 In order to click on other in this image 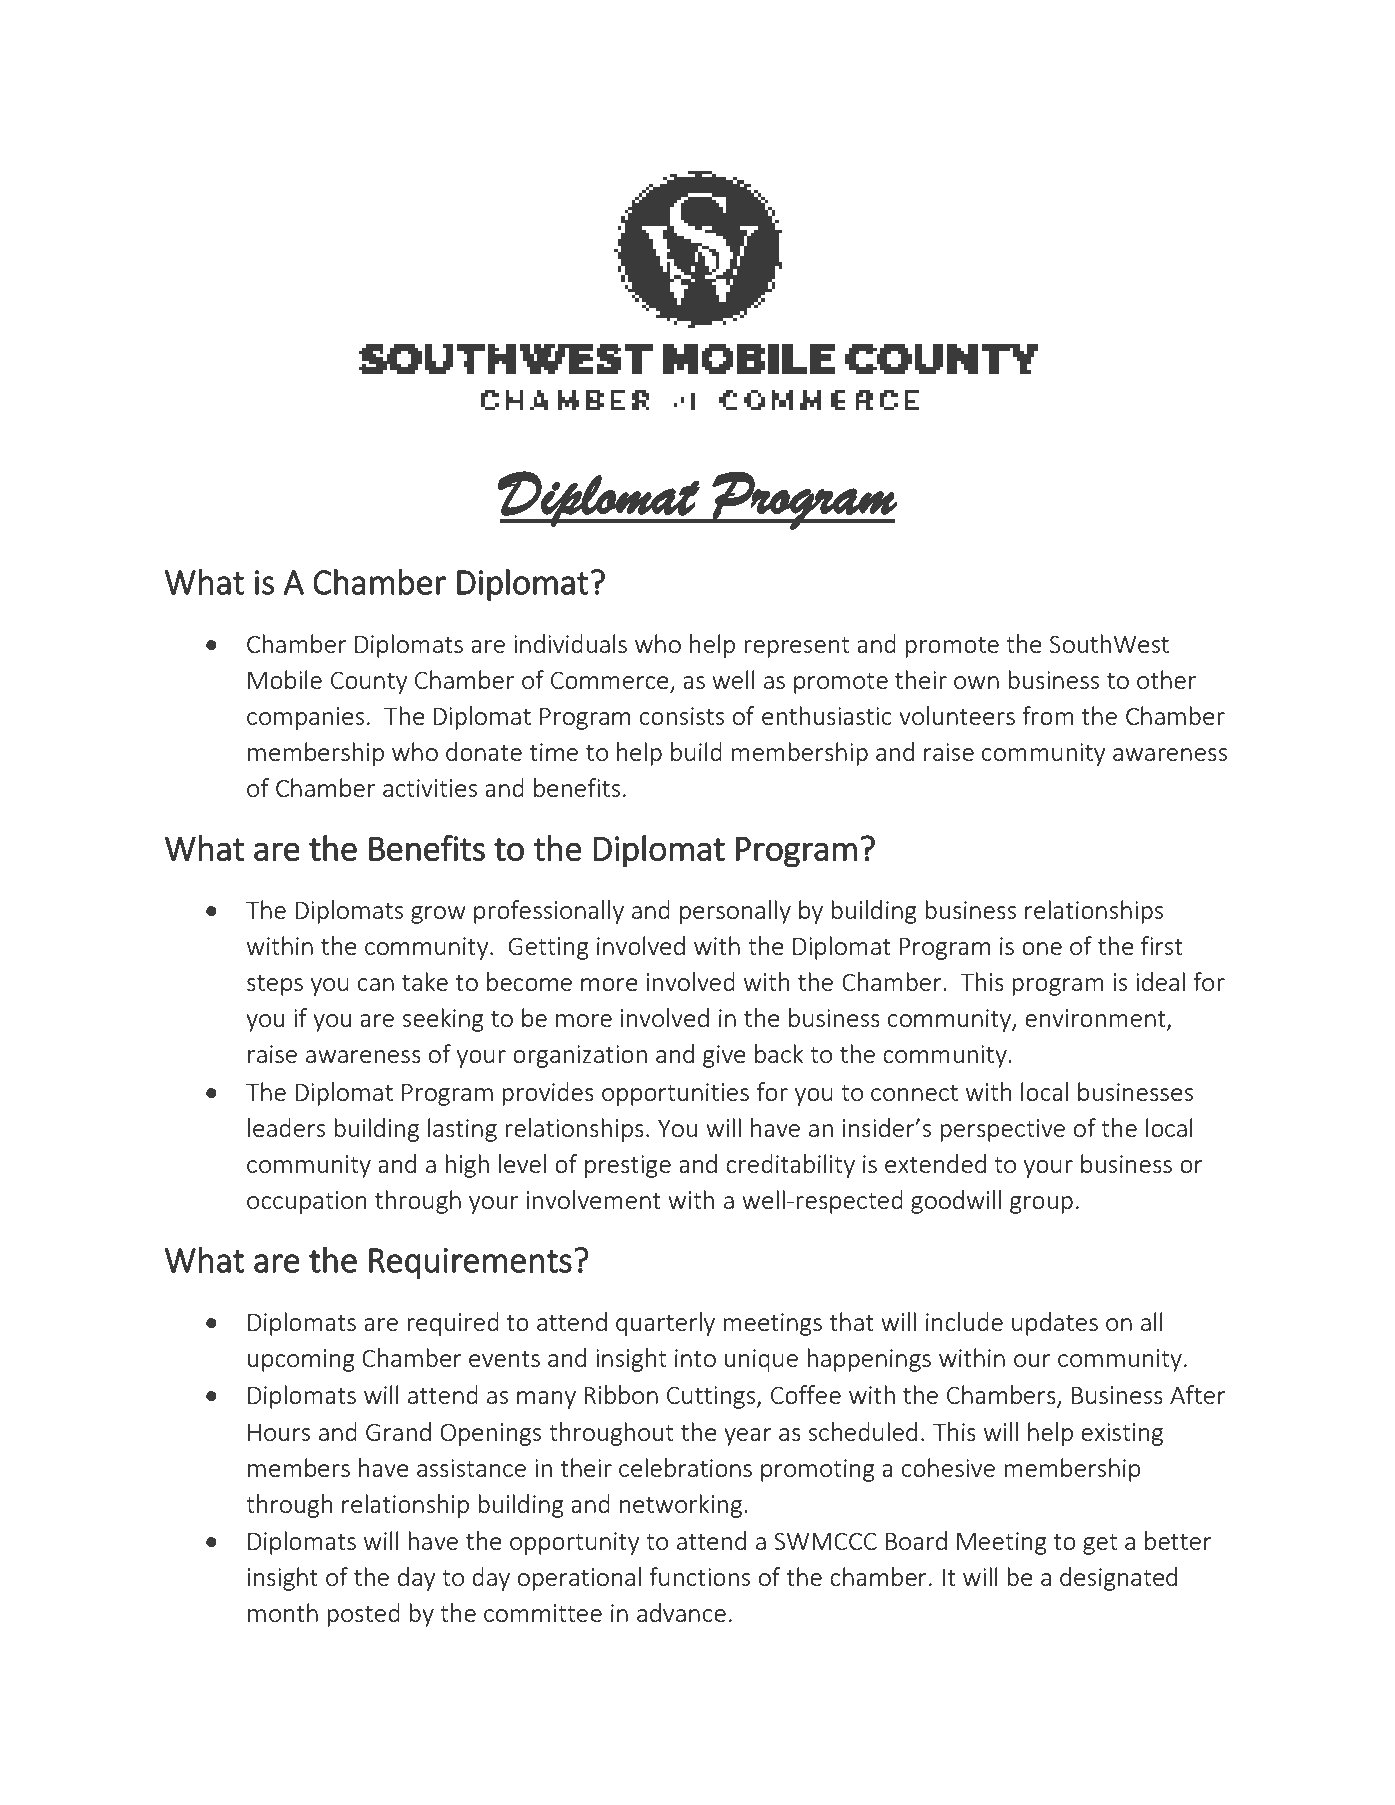, I will do `click(1166, 679)`.
